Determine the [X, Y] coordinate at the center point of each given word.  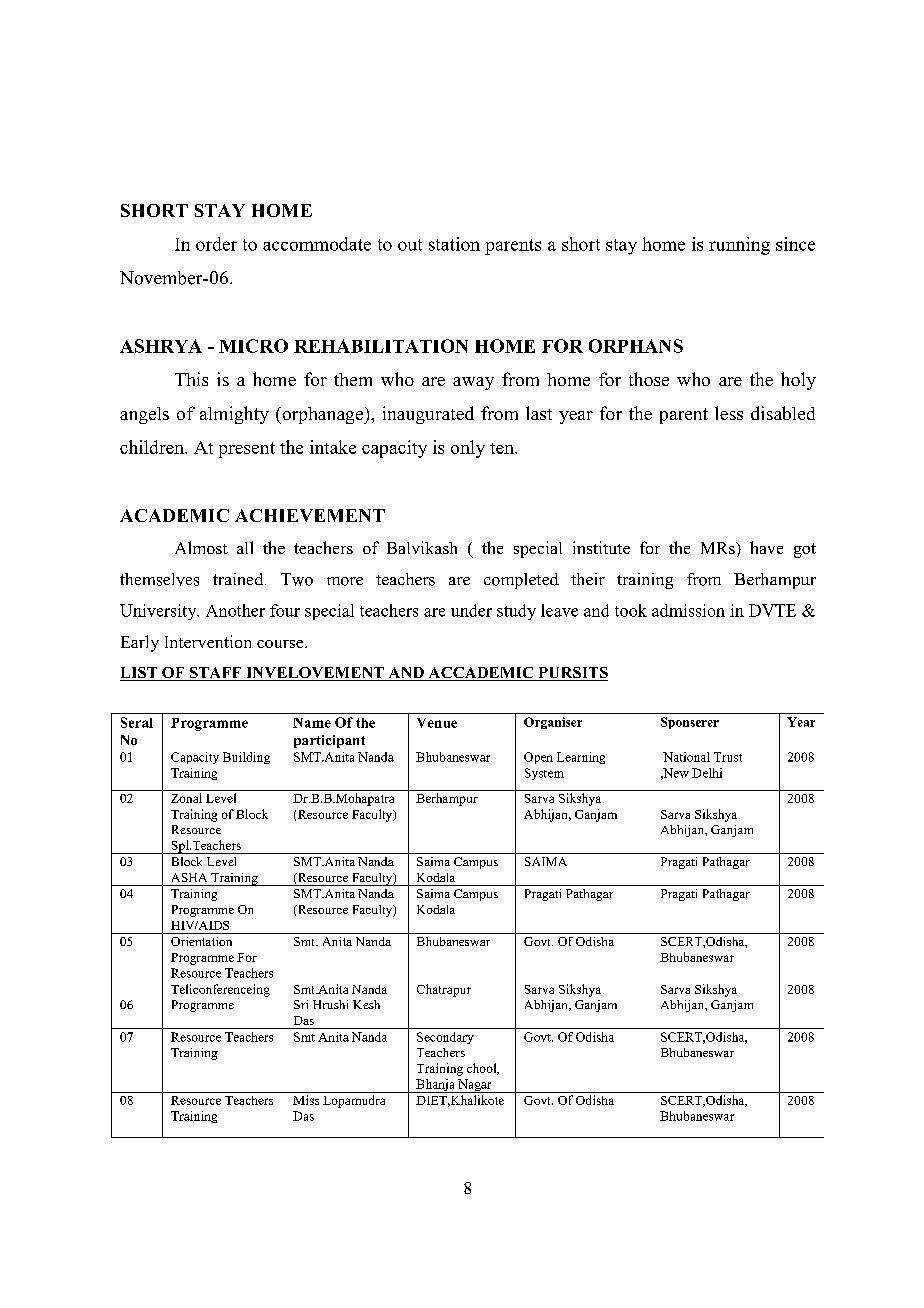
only [468, 449]
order [216, 244]
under [471, 610]
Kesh [366, 1004]
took [631, 610]
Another [235, 610]
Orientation [201, 941]
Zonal [186, 798]
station [454, 244]
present [247, 450]
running [739, 246]
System [544, 774]
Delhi [707, 773]
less [729, 413]
